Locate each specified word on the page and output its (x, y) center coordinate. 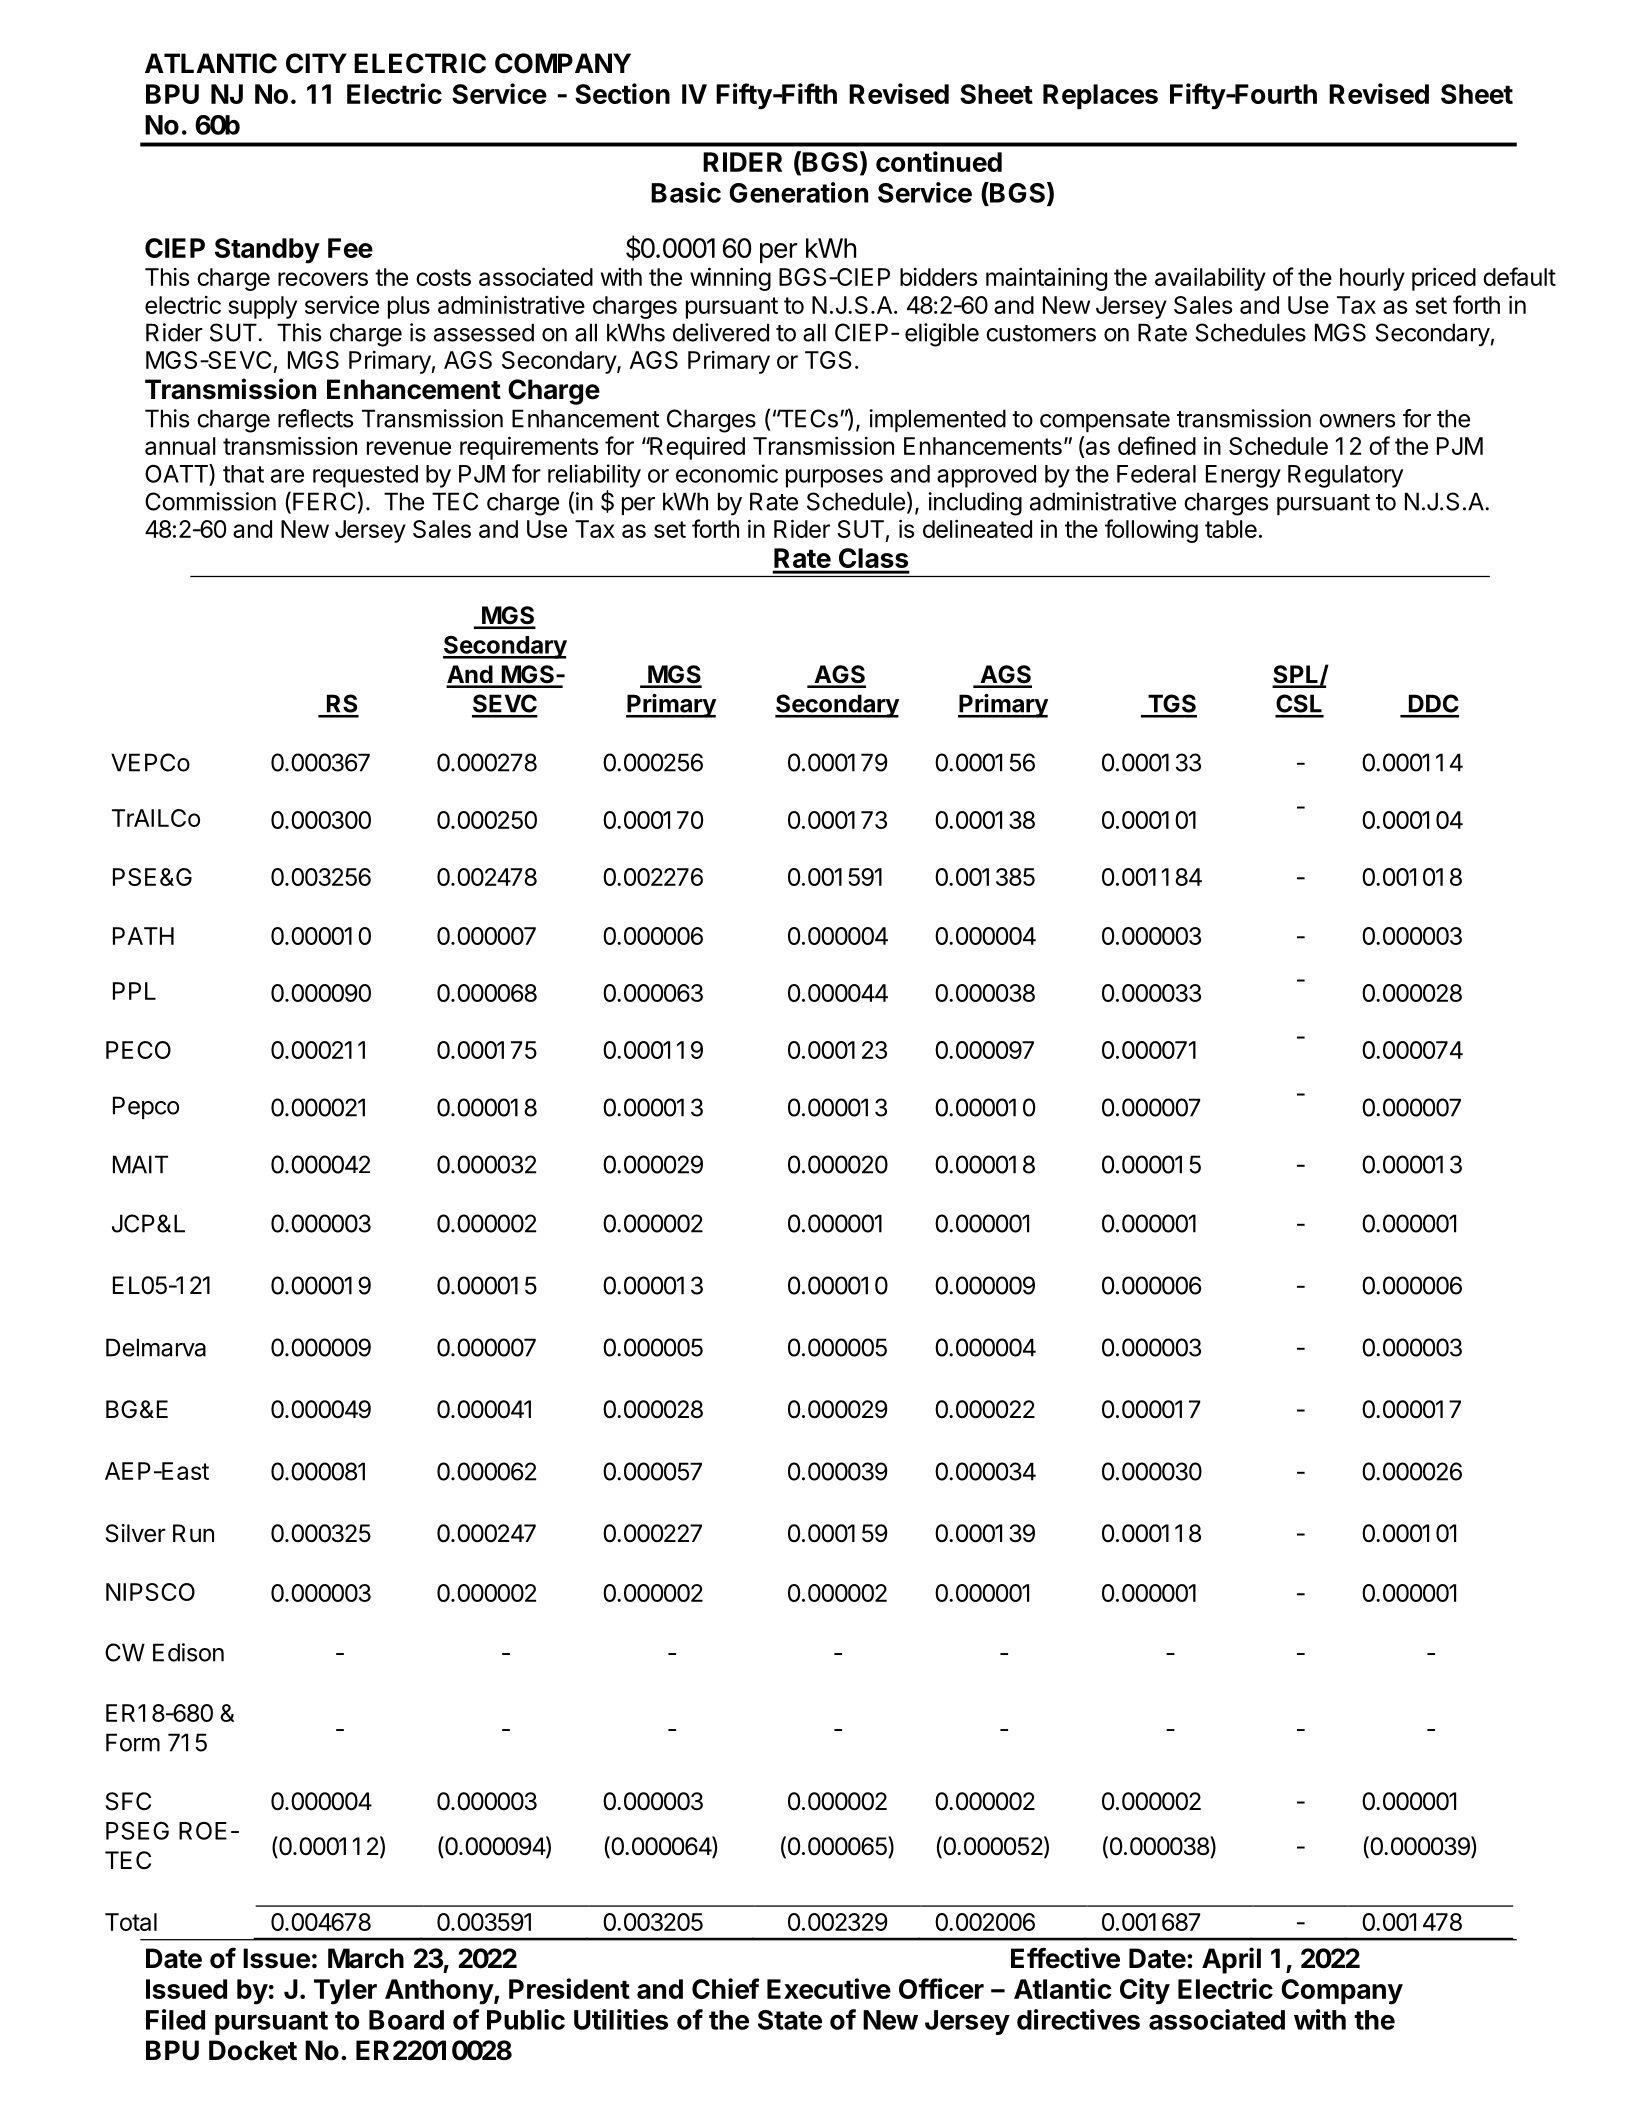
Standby (267, 251)
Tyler (345, 1992)
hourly (1372, 279)
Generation (798, 192)
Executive (829, 1988)
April (1231, 1960)
